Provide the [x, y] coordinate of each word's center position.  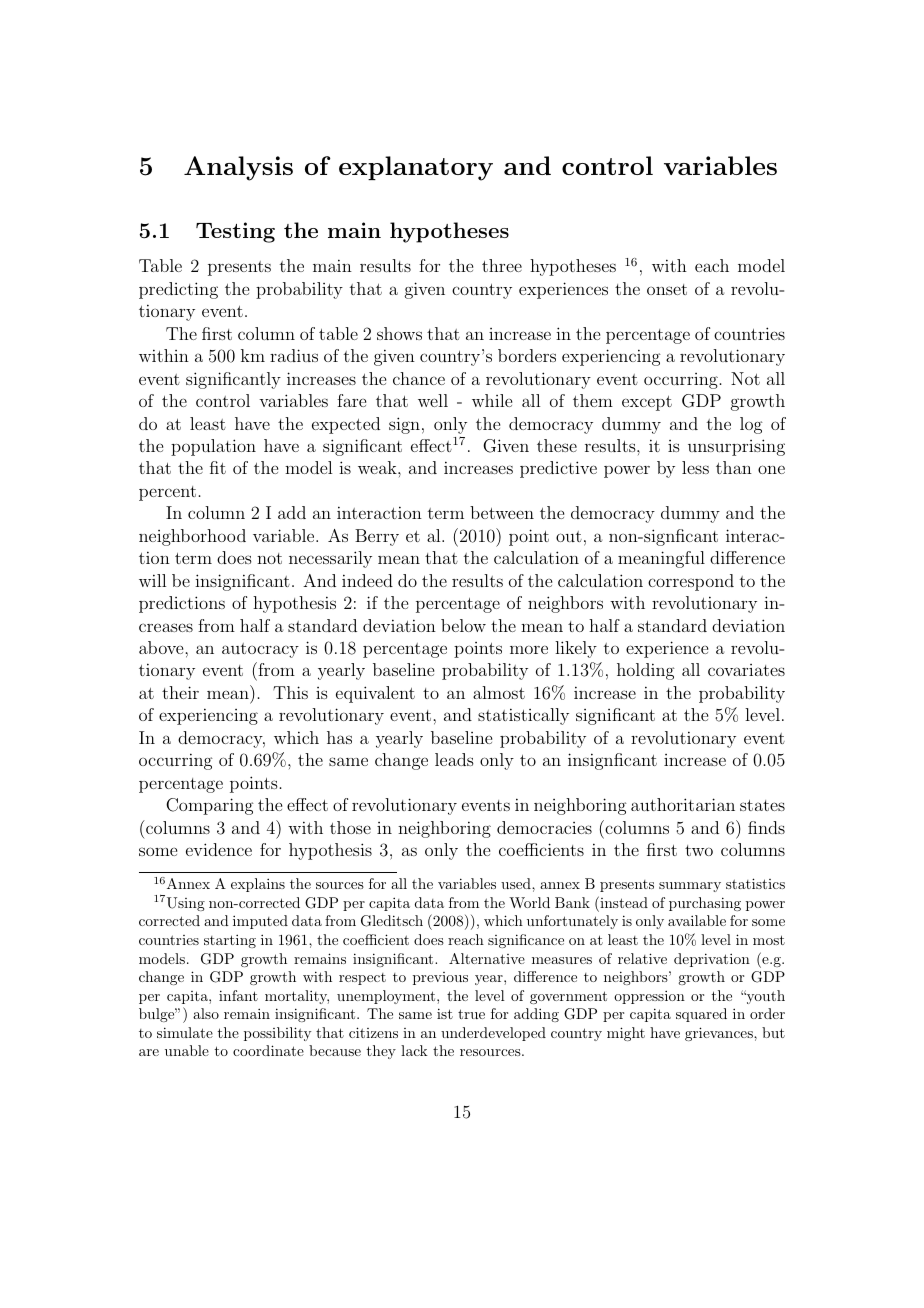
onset [667, 289]
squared [701, 1015]
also [206, 1013]
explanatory [416, 168]
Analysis [238, 168]
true [471, 1014]
